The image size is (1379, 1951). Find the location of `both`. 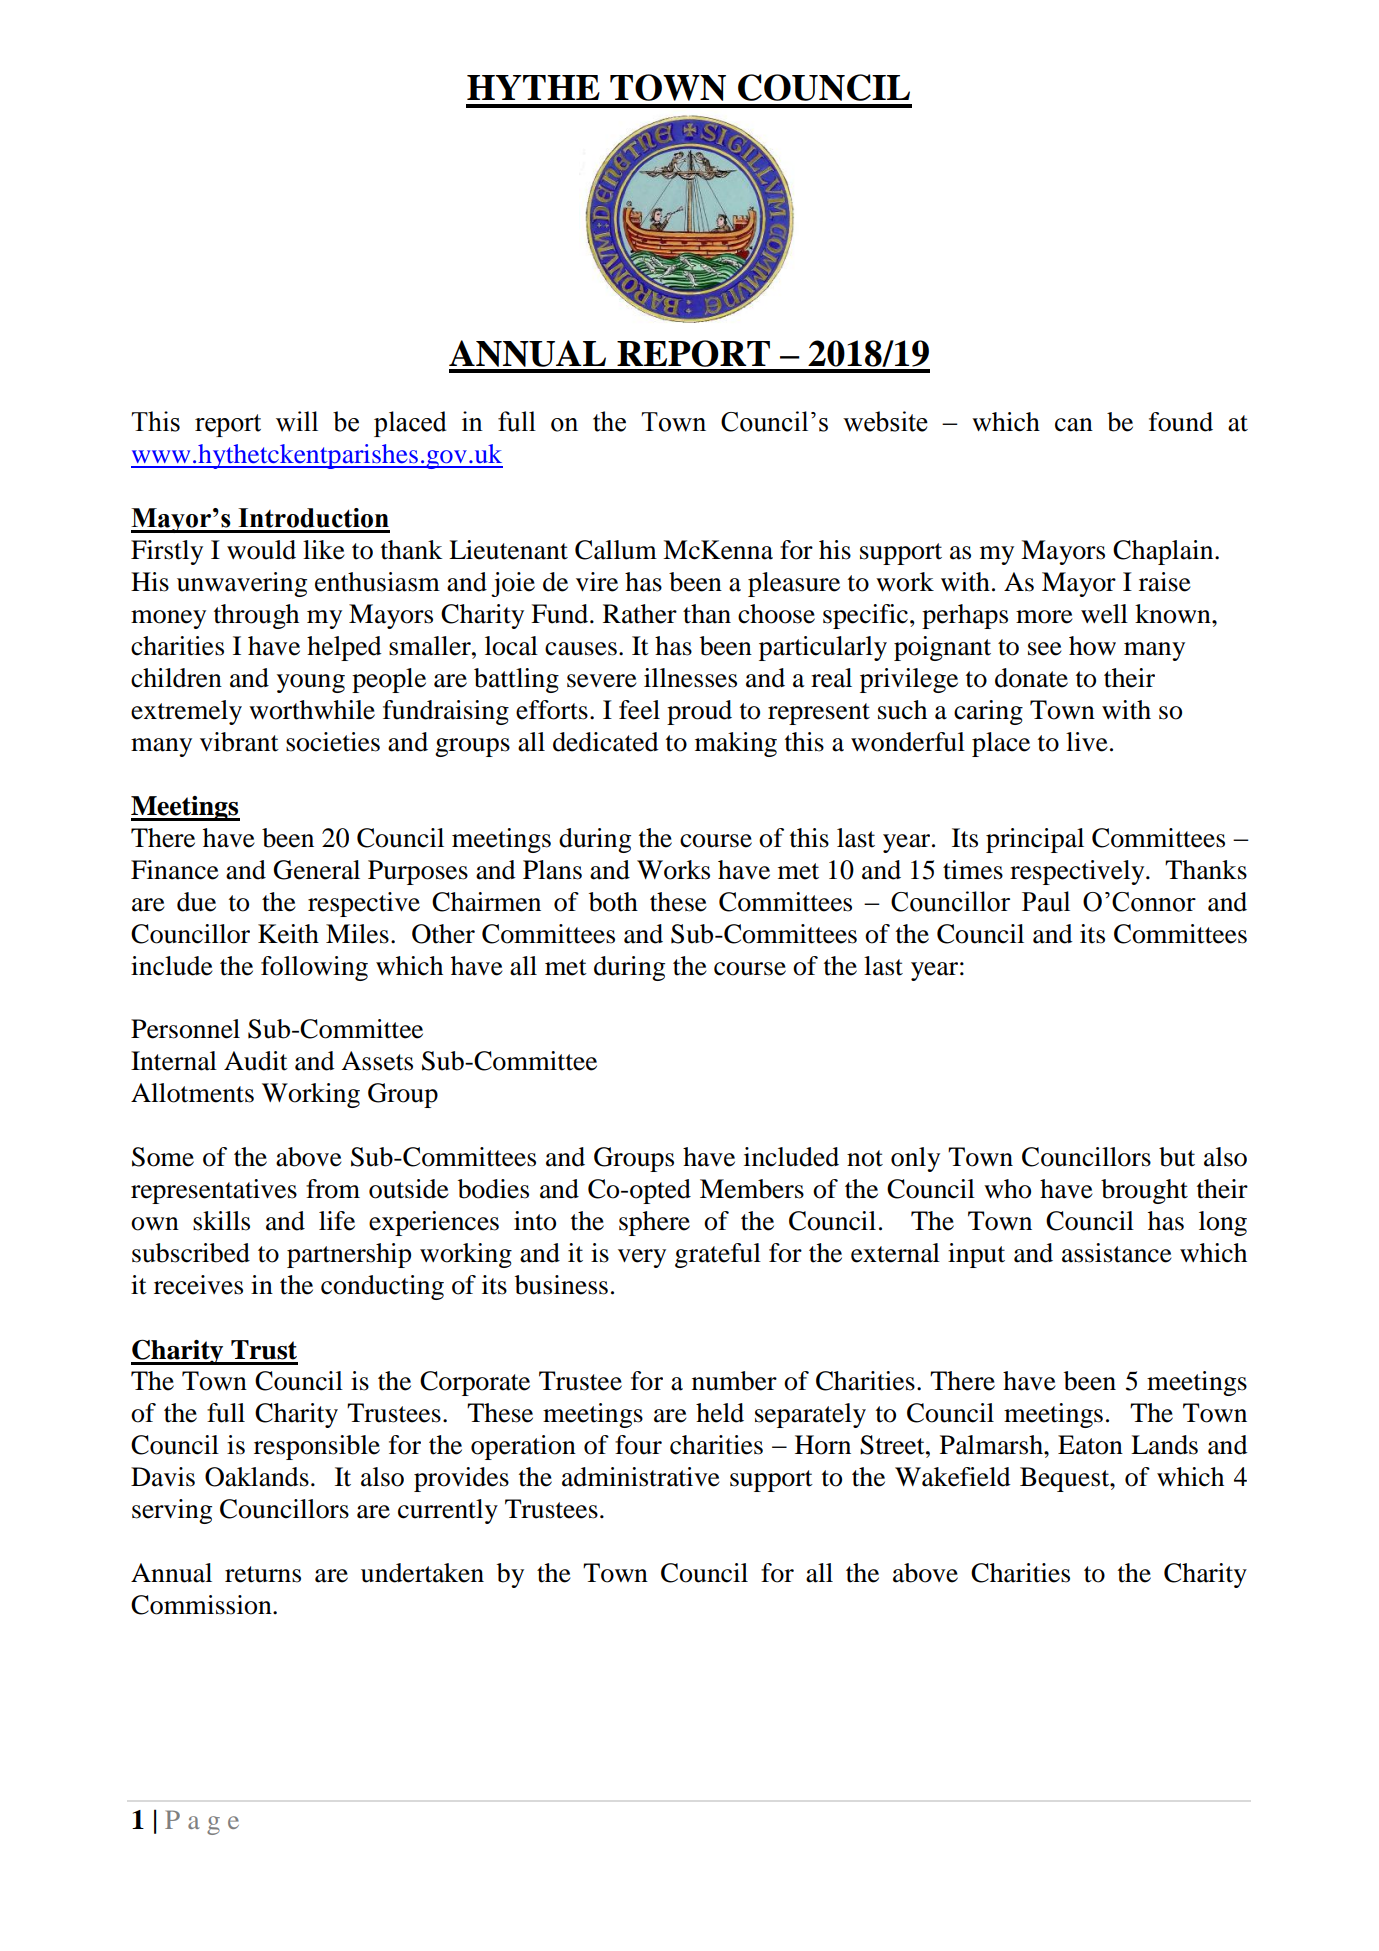

both is located at coordinates (613, 902).
